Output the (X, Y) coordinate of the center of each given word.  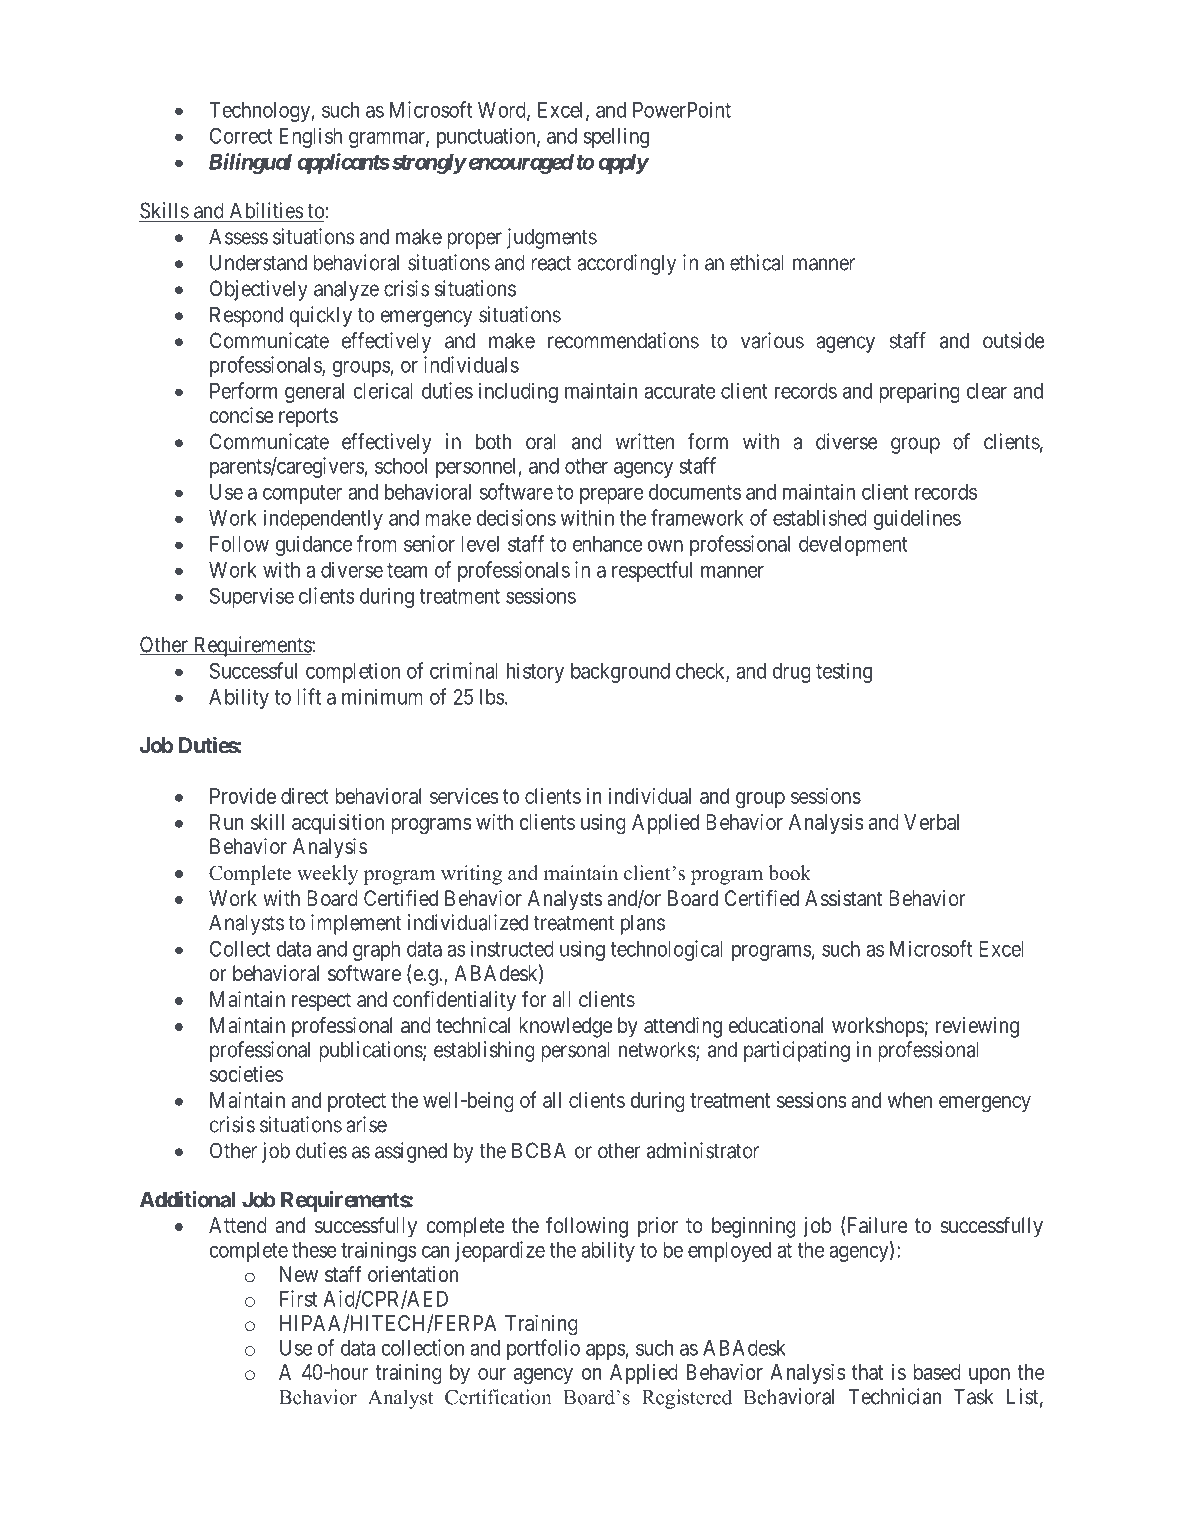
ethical (757, 262)
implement (356, 924)
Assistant (843, 898)
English (310, 137)
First (298, 1298)
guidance (313, 545)
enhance (608, 544)
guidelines (917, 519)
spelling (616, 137)
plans (643, 924)
